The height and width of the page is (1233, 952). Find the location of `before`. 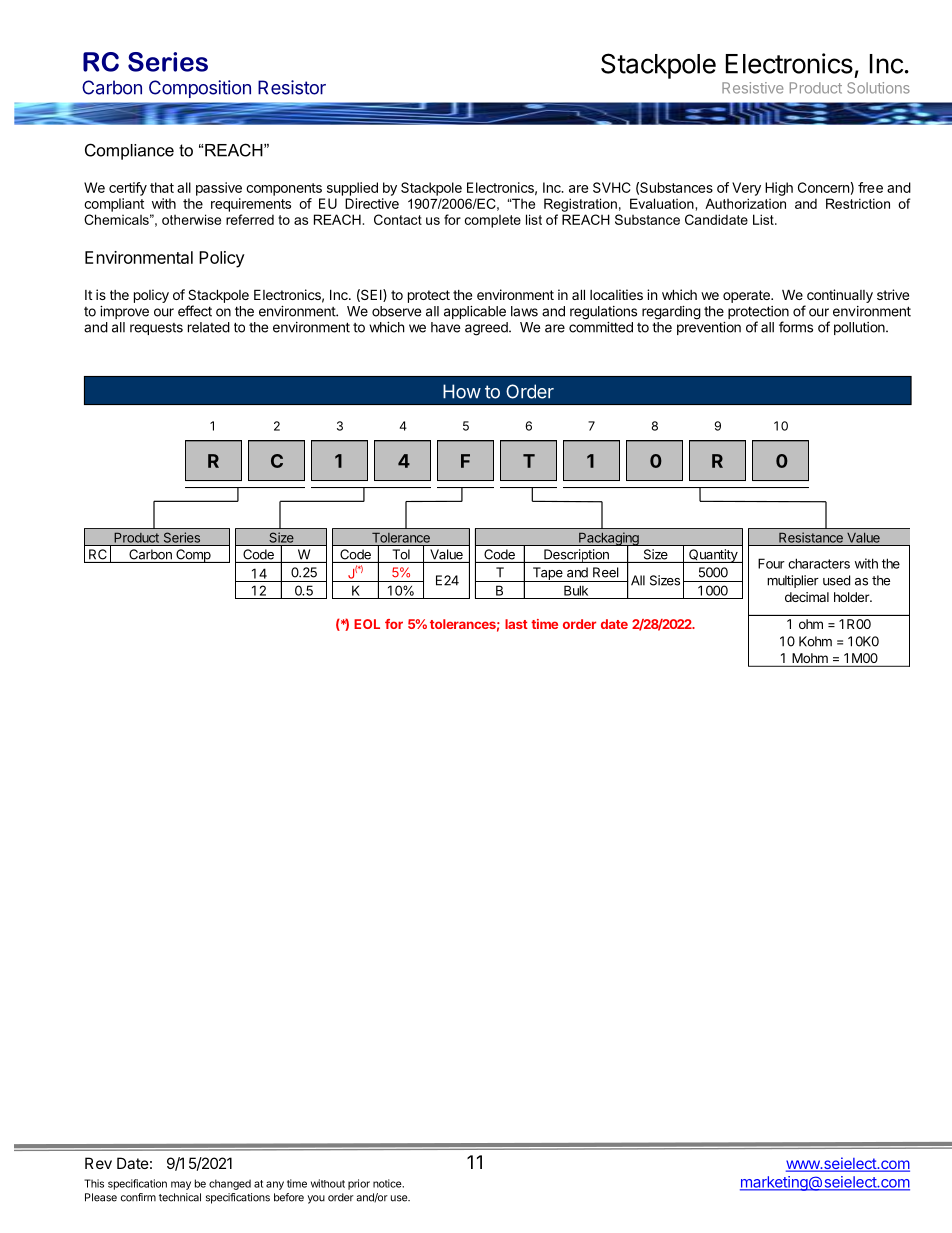

before is located at coordinates (289, 1197).
